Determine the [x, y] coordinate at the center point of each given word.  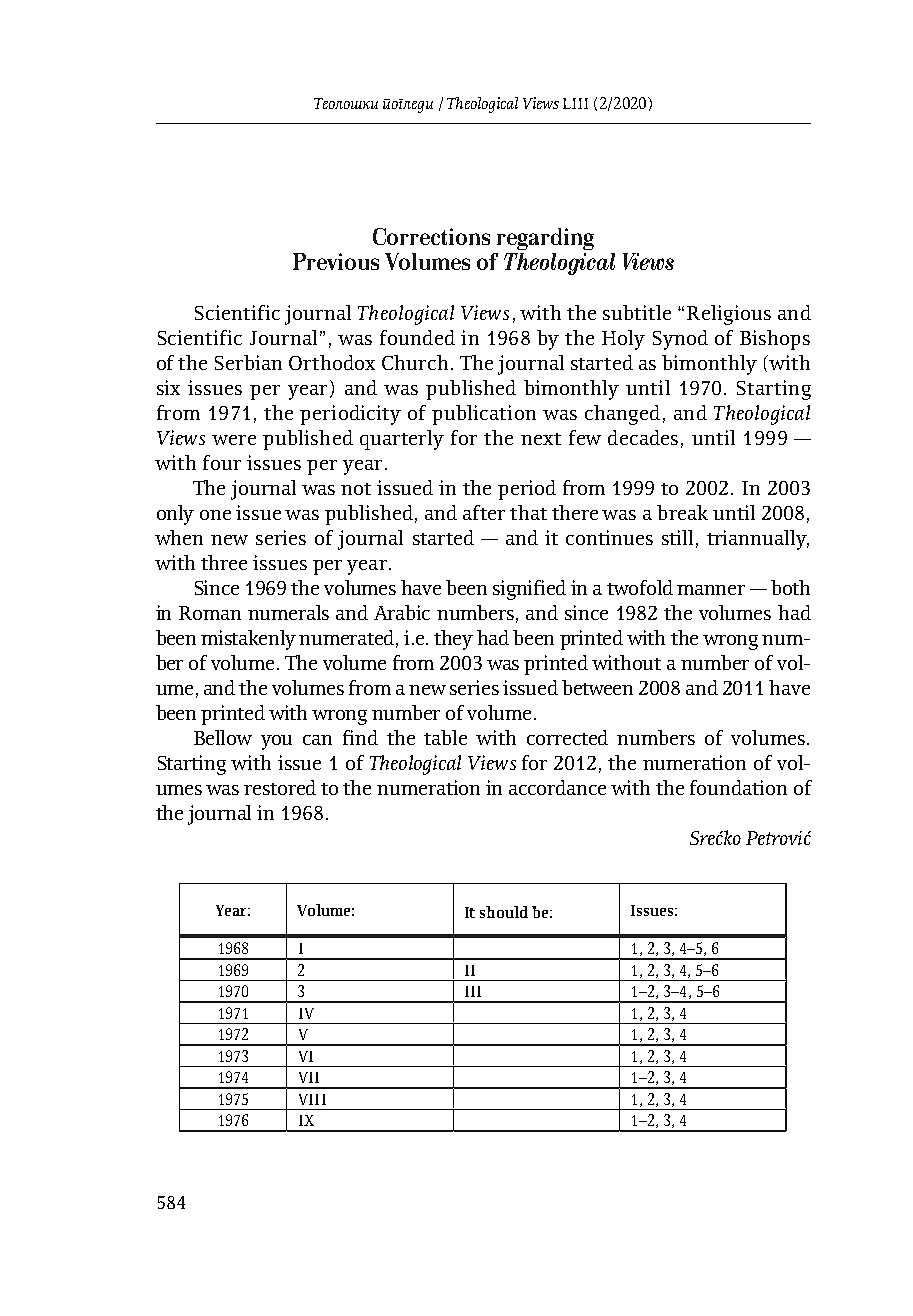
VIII [312, 1099]
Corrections [431, 236]
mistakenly [248, 640]
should [504, 912]
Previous [336, 261]
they [453, 640]
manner [711, 590]
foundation [738, 787]
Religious [729, 315]
